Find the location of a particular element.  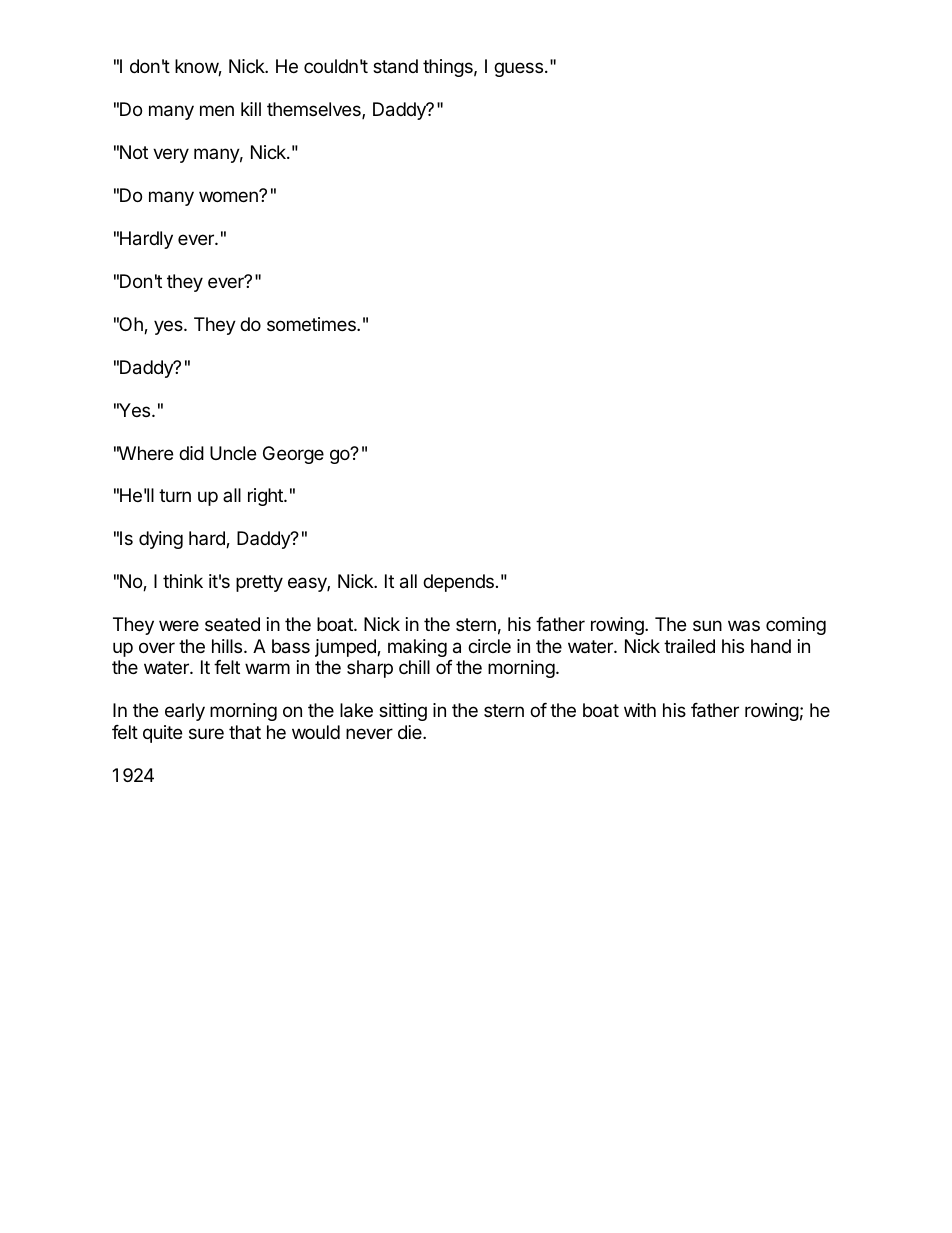

with is located at coordinates (640, 710).
